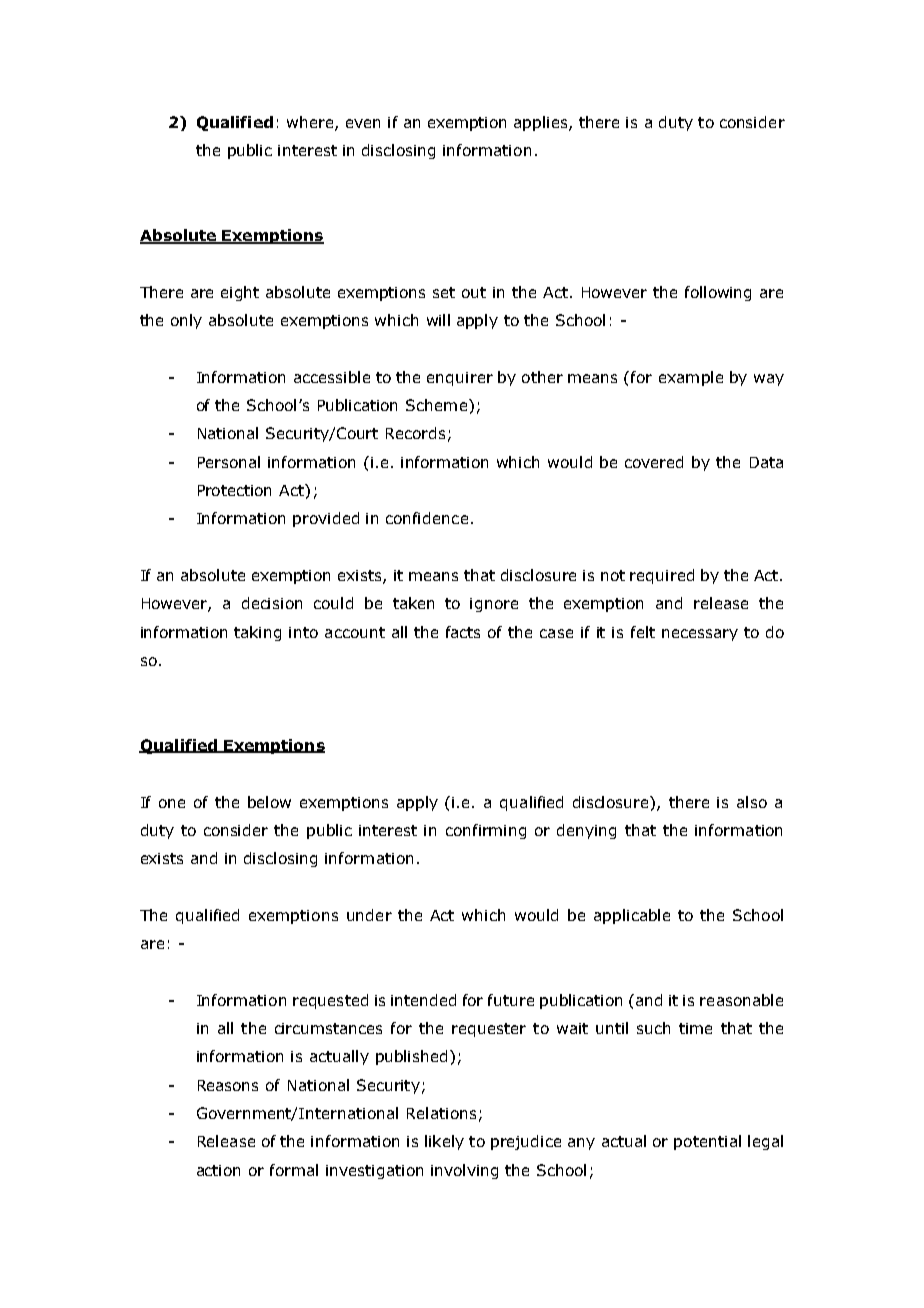 Image resolution: width=924 pixels, height=1308 pixels. What do you see at coordinates (269, 802) in the page?
I see `below` at bounding box center [269, 802].
